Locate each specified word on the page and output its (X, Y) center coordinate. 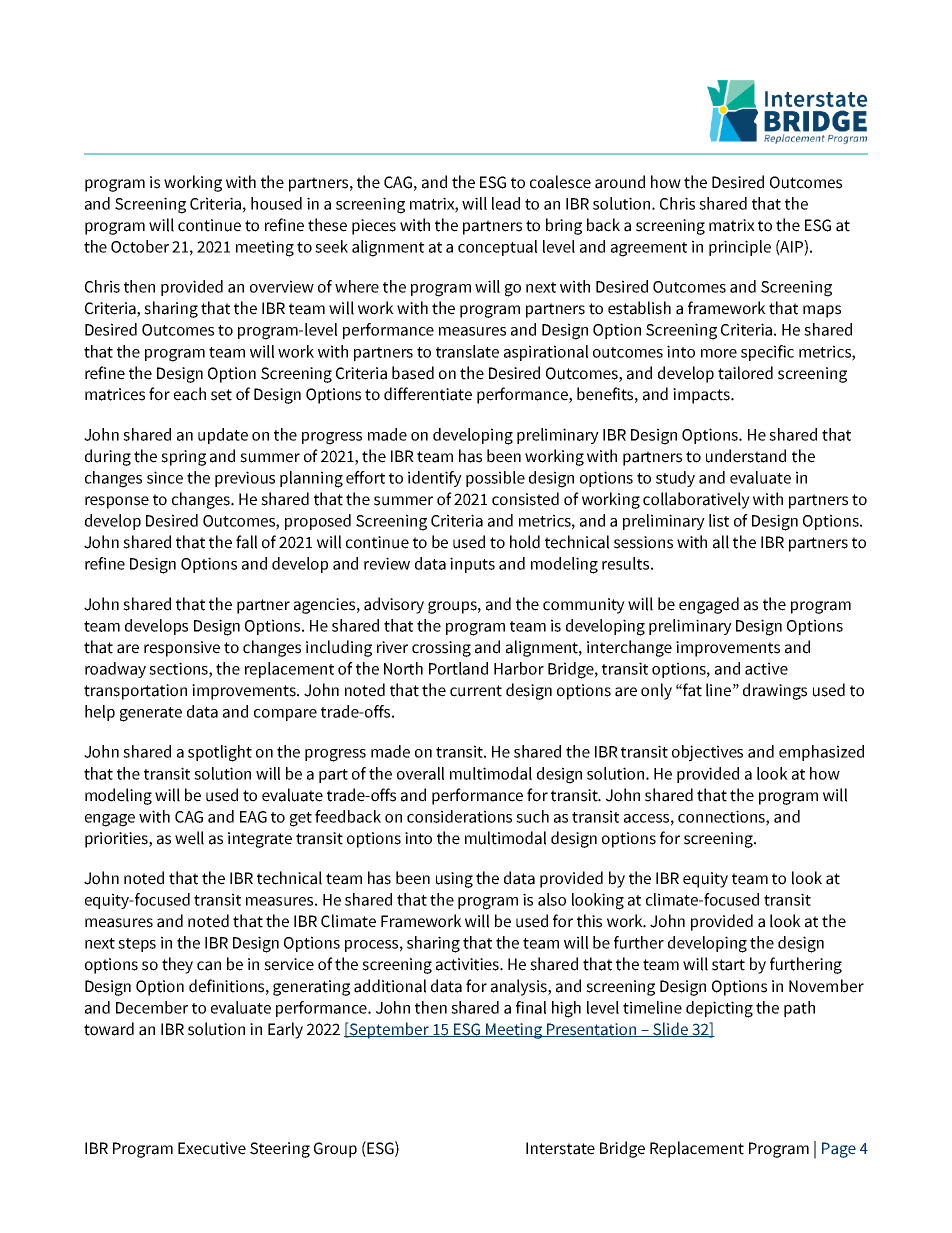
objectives (707, 753)
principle (740, 248)
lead (506, 203)
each (190, 394)
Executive (212, 1148)
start (728, 965)
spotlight (220, 753)
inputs (472, 565)
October (140, 246)
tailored (745, 373)
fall (246, 542)
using (454, 880)
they (177, 965)
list (719, 520)
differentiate (428, 394)
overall (420, 773)
